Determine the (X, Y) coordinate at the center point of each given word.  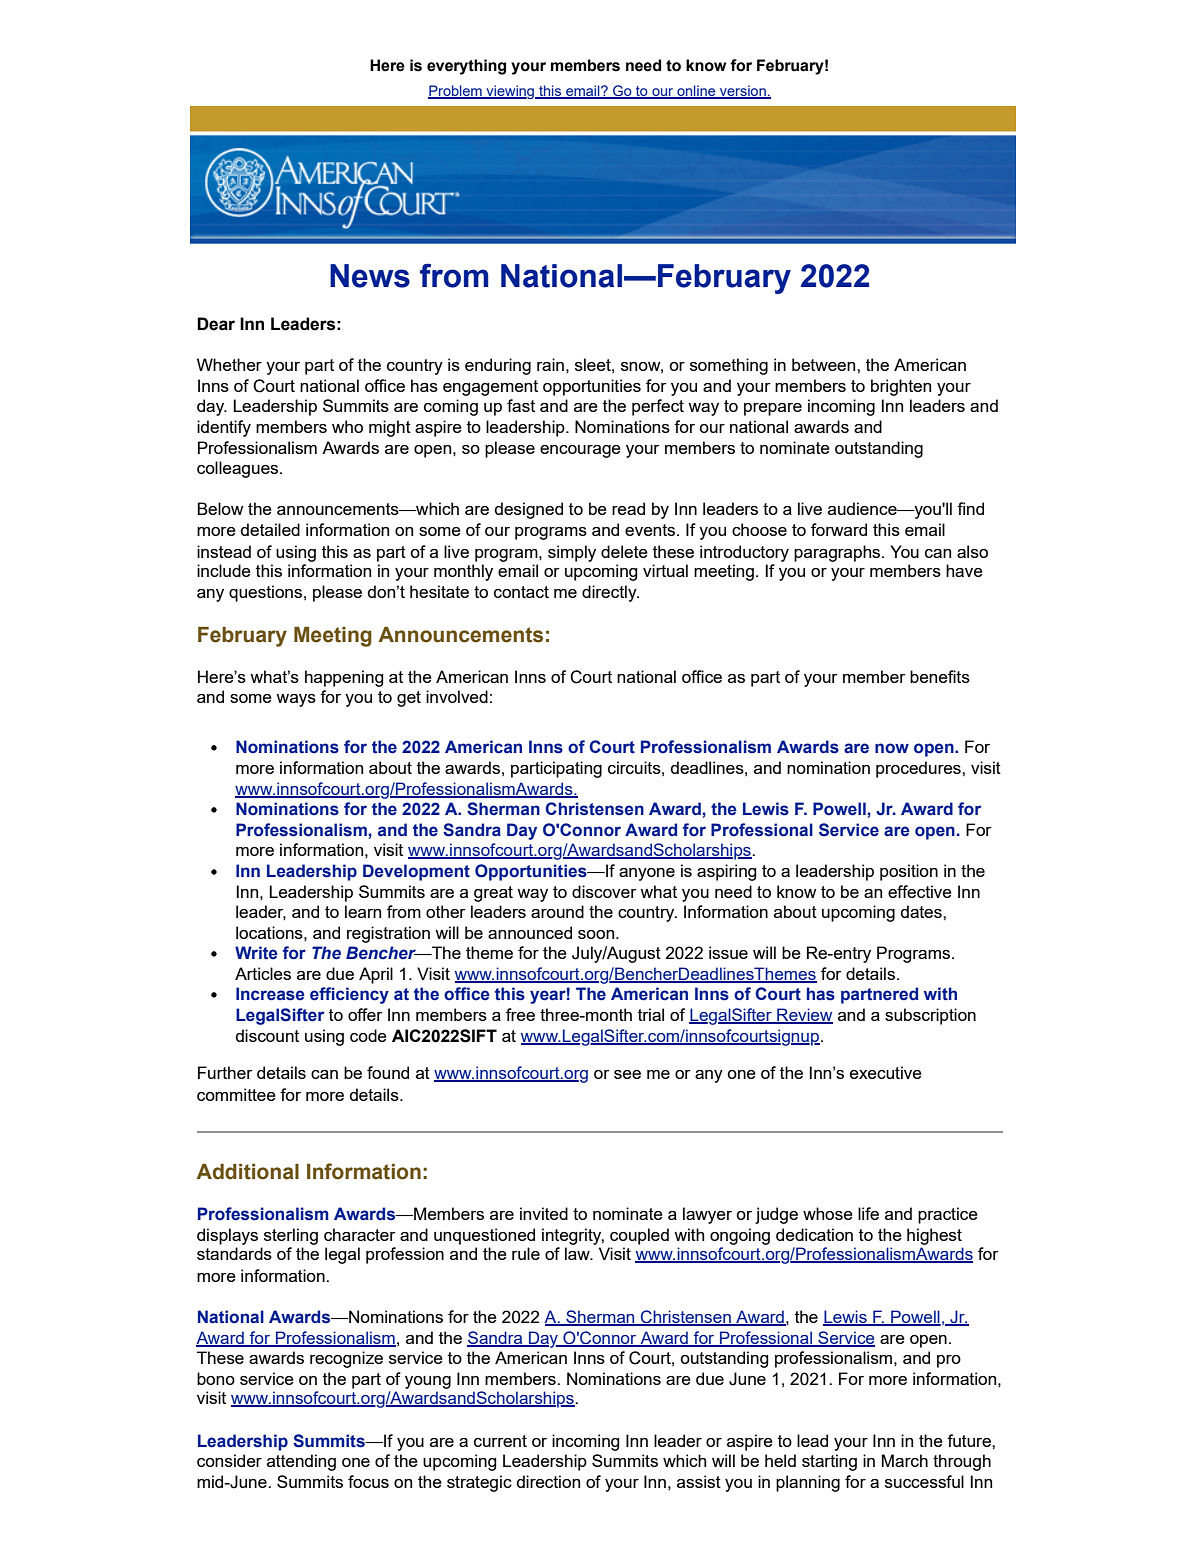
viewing (510, 92)
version (743, 92)
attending (301, 1462)
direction (548, 1481)
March (905, 1460)
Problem (456, 92)
